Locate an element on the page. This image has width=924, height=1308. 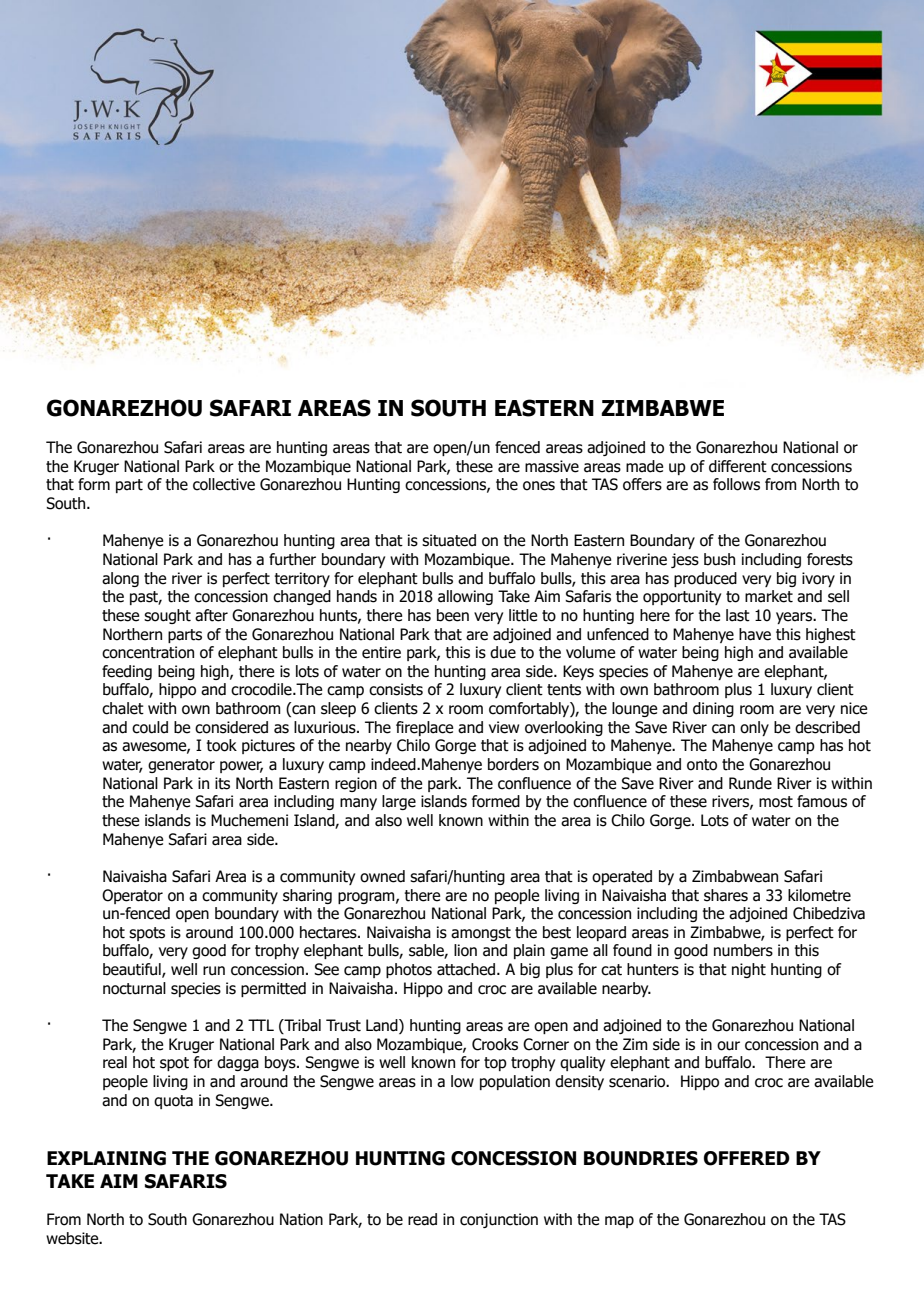
its is located at coordinates (222, 783).
